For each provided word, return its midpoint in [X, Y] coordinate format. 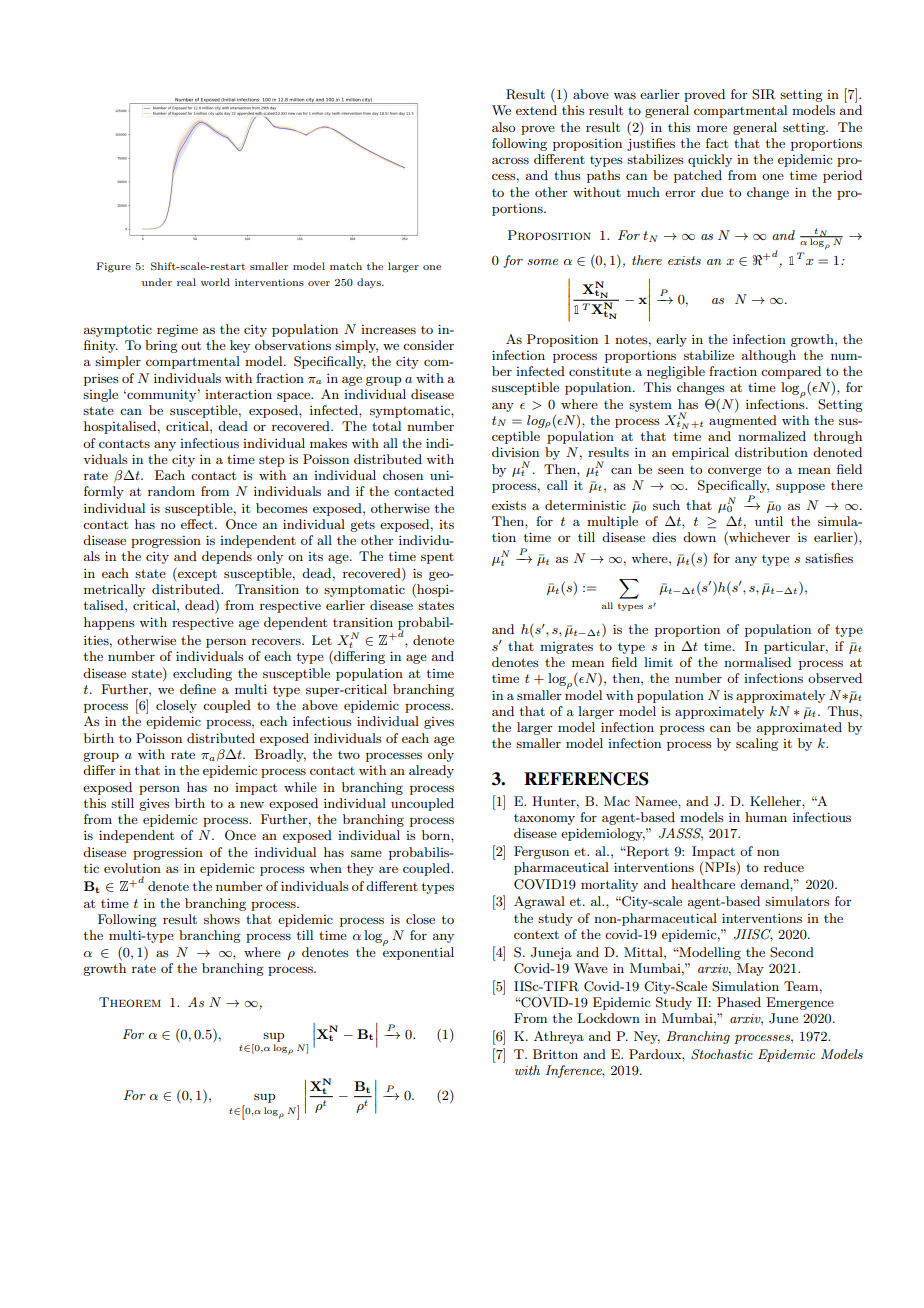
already [431, 771]
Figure [114, 267]
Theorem [130, 1002]
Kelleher [776, 801]
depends [227, 557]
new [252, 805]
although [769, 356]
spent [437, 558]
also [503, 127]
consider [428, 345]
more [712, 128]
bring [161, 346]
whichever [758, 538]
